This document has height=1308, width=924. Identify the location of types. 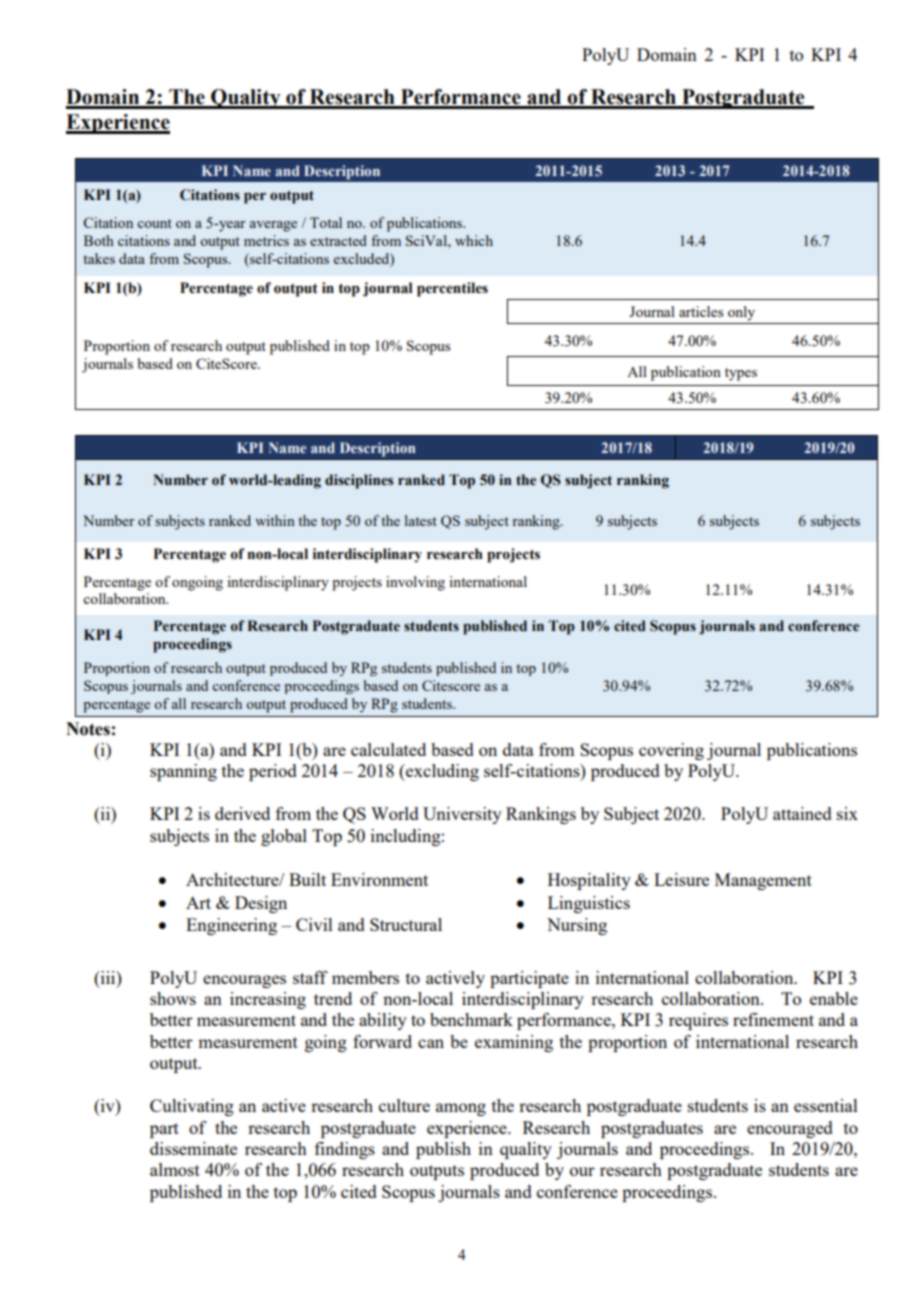
(741, 374).
